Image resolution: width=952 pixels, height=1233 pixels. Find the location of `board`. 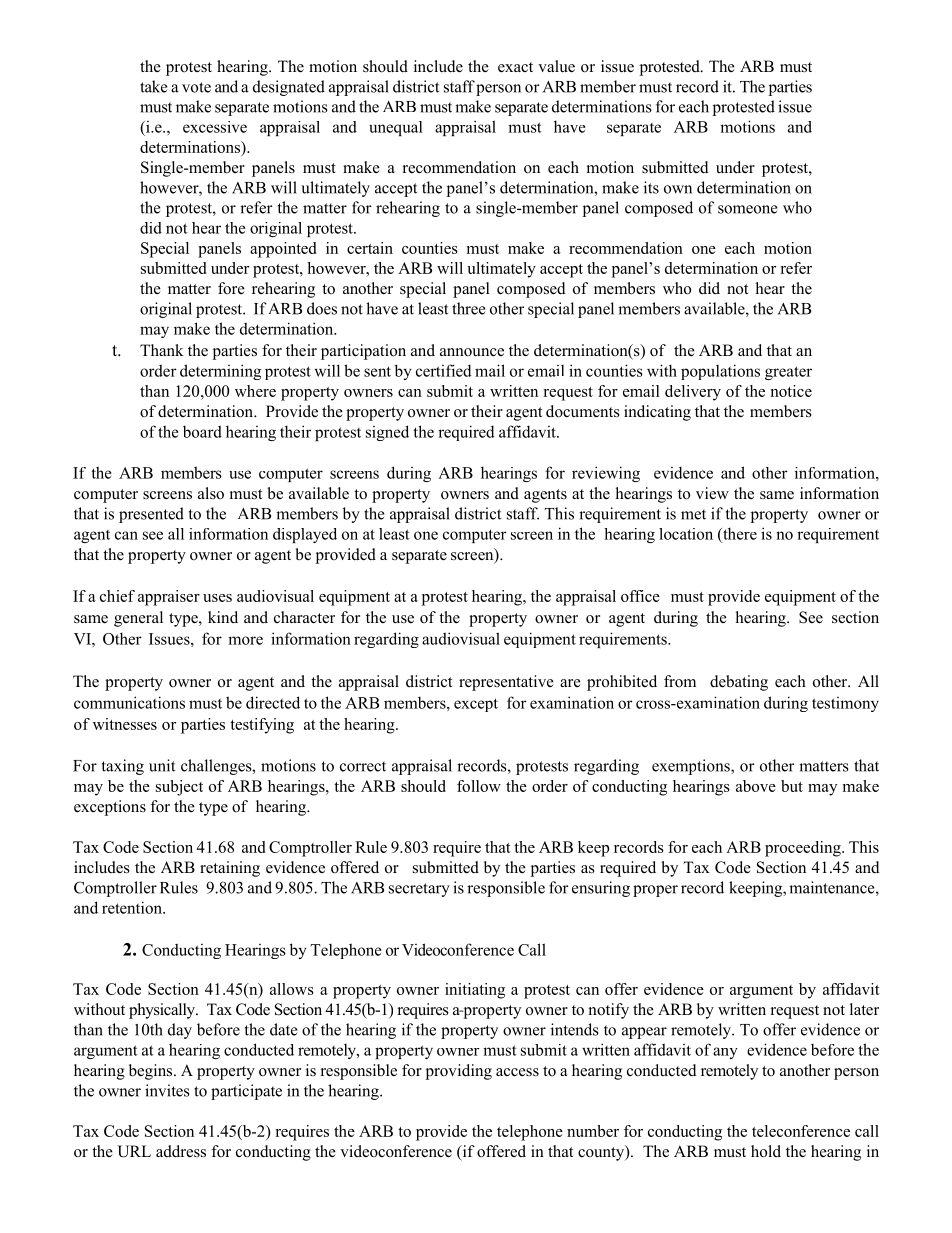

board is located at coordinates (202, 431).
